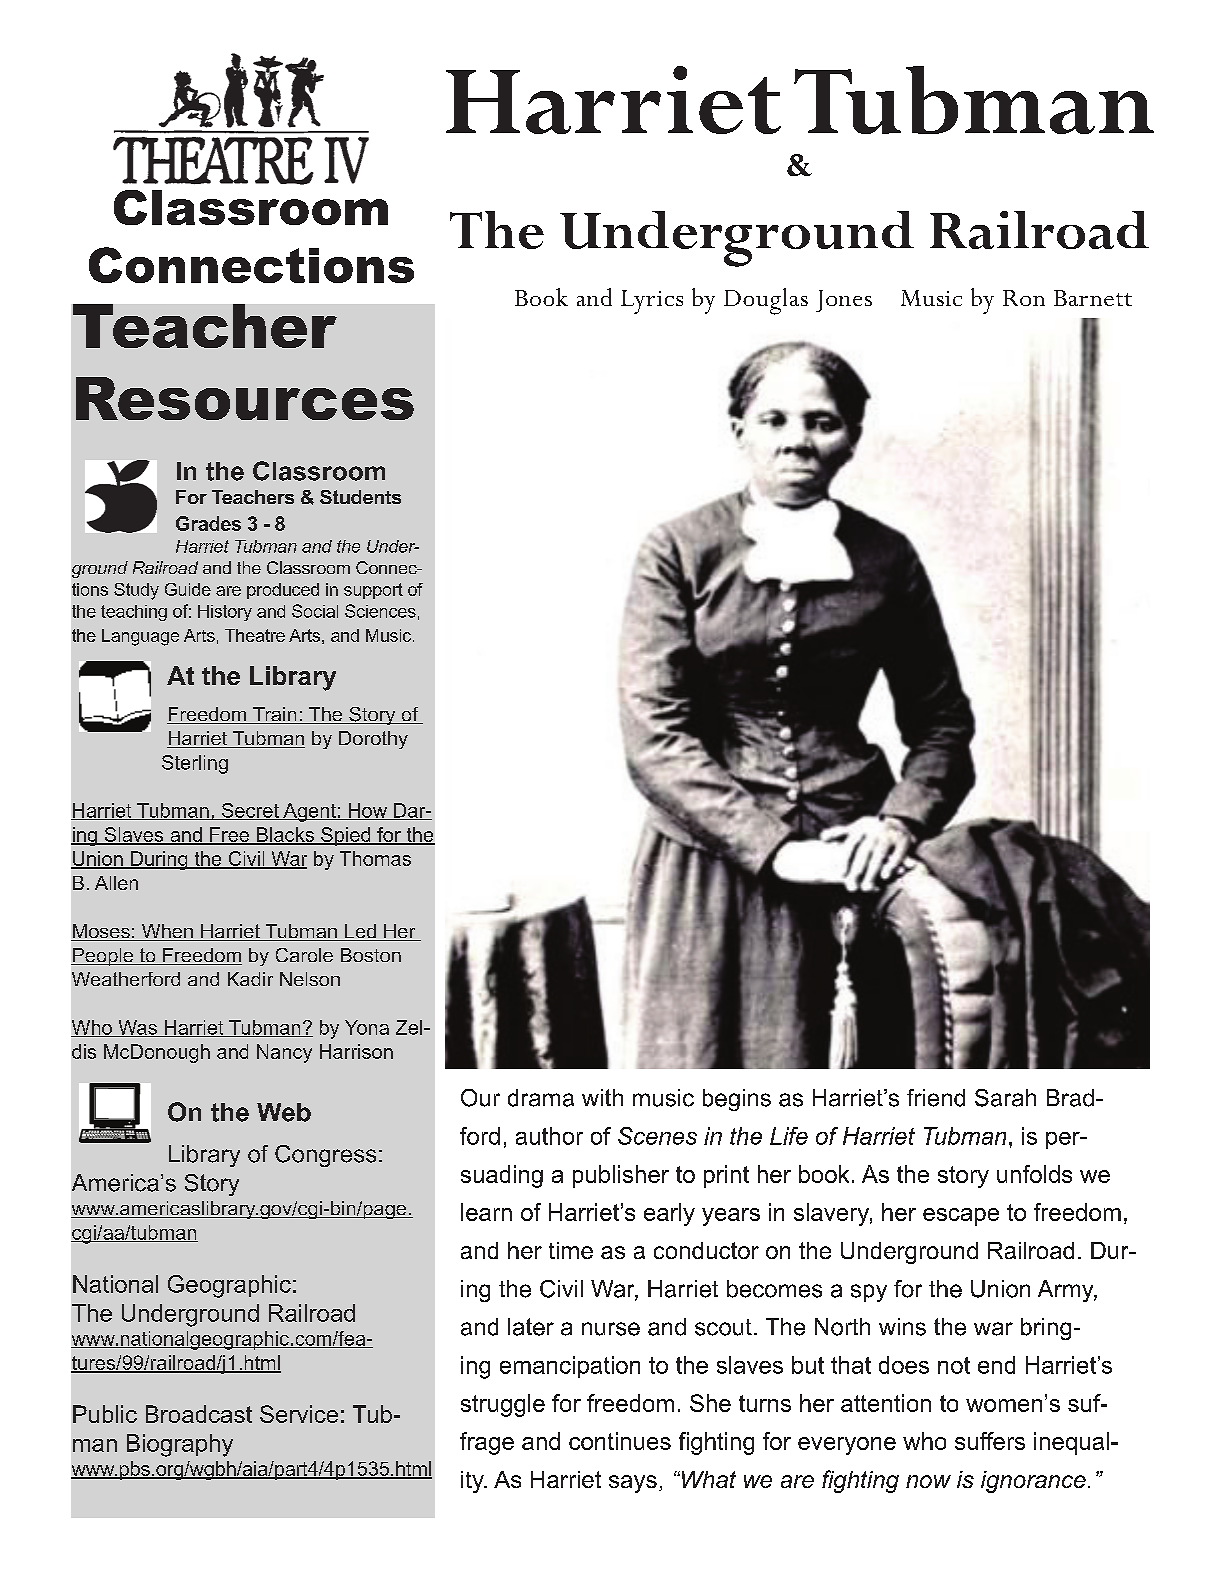 Image resolution: width=1229 pixels, height=1591 pixels. Describe the element at coordinates (375, 858) in the screenshot. I see `Thomas` at that location.
